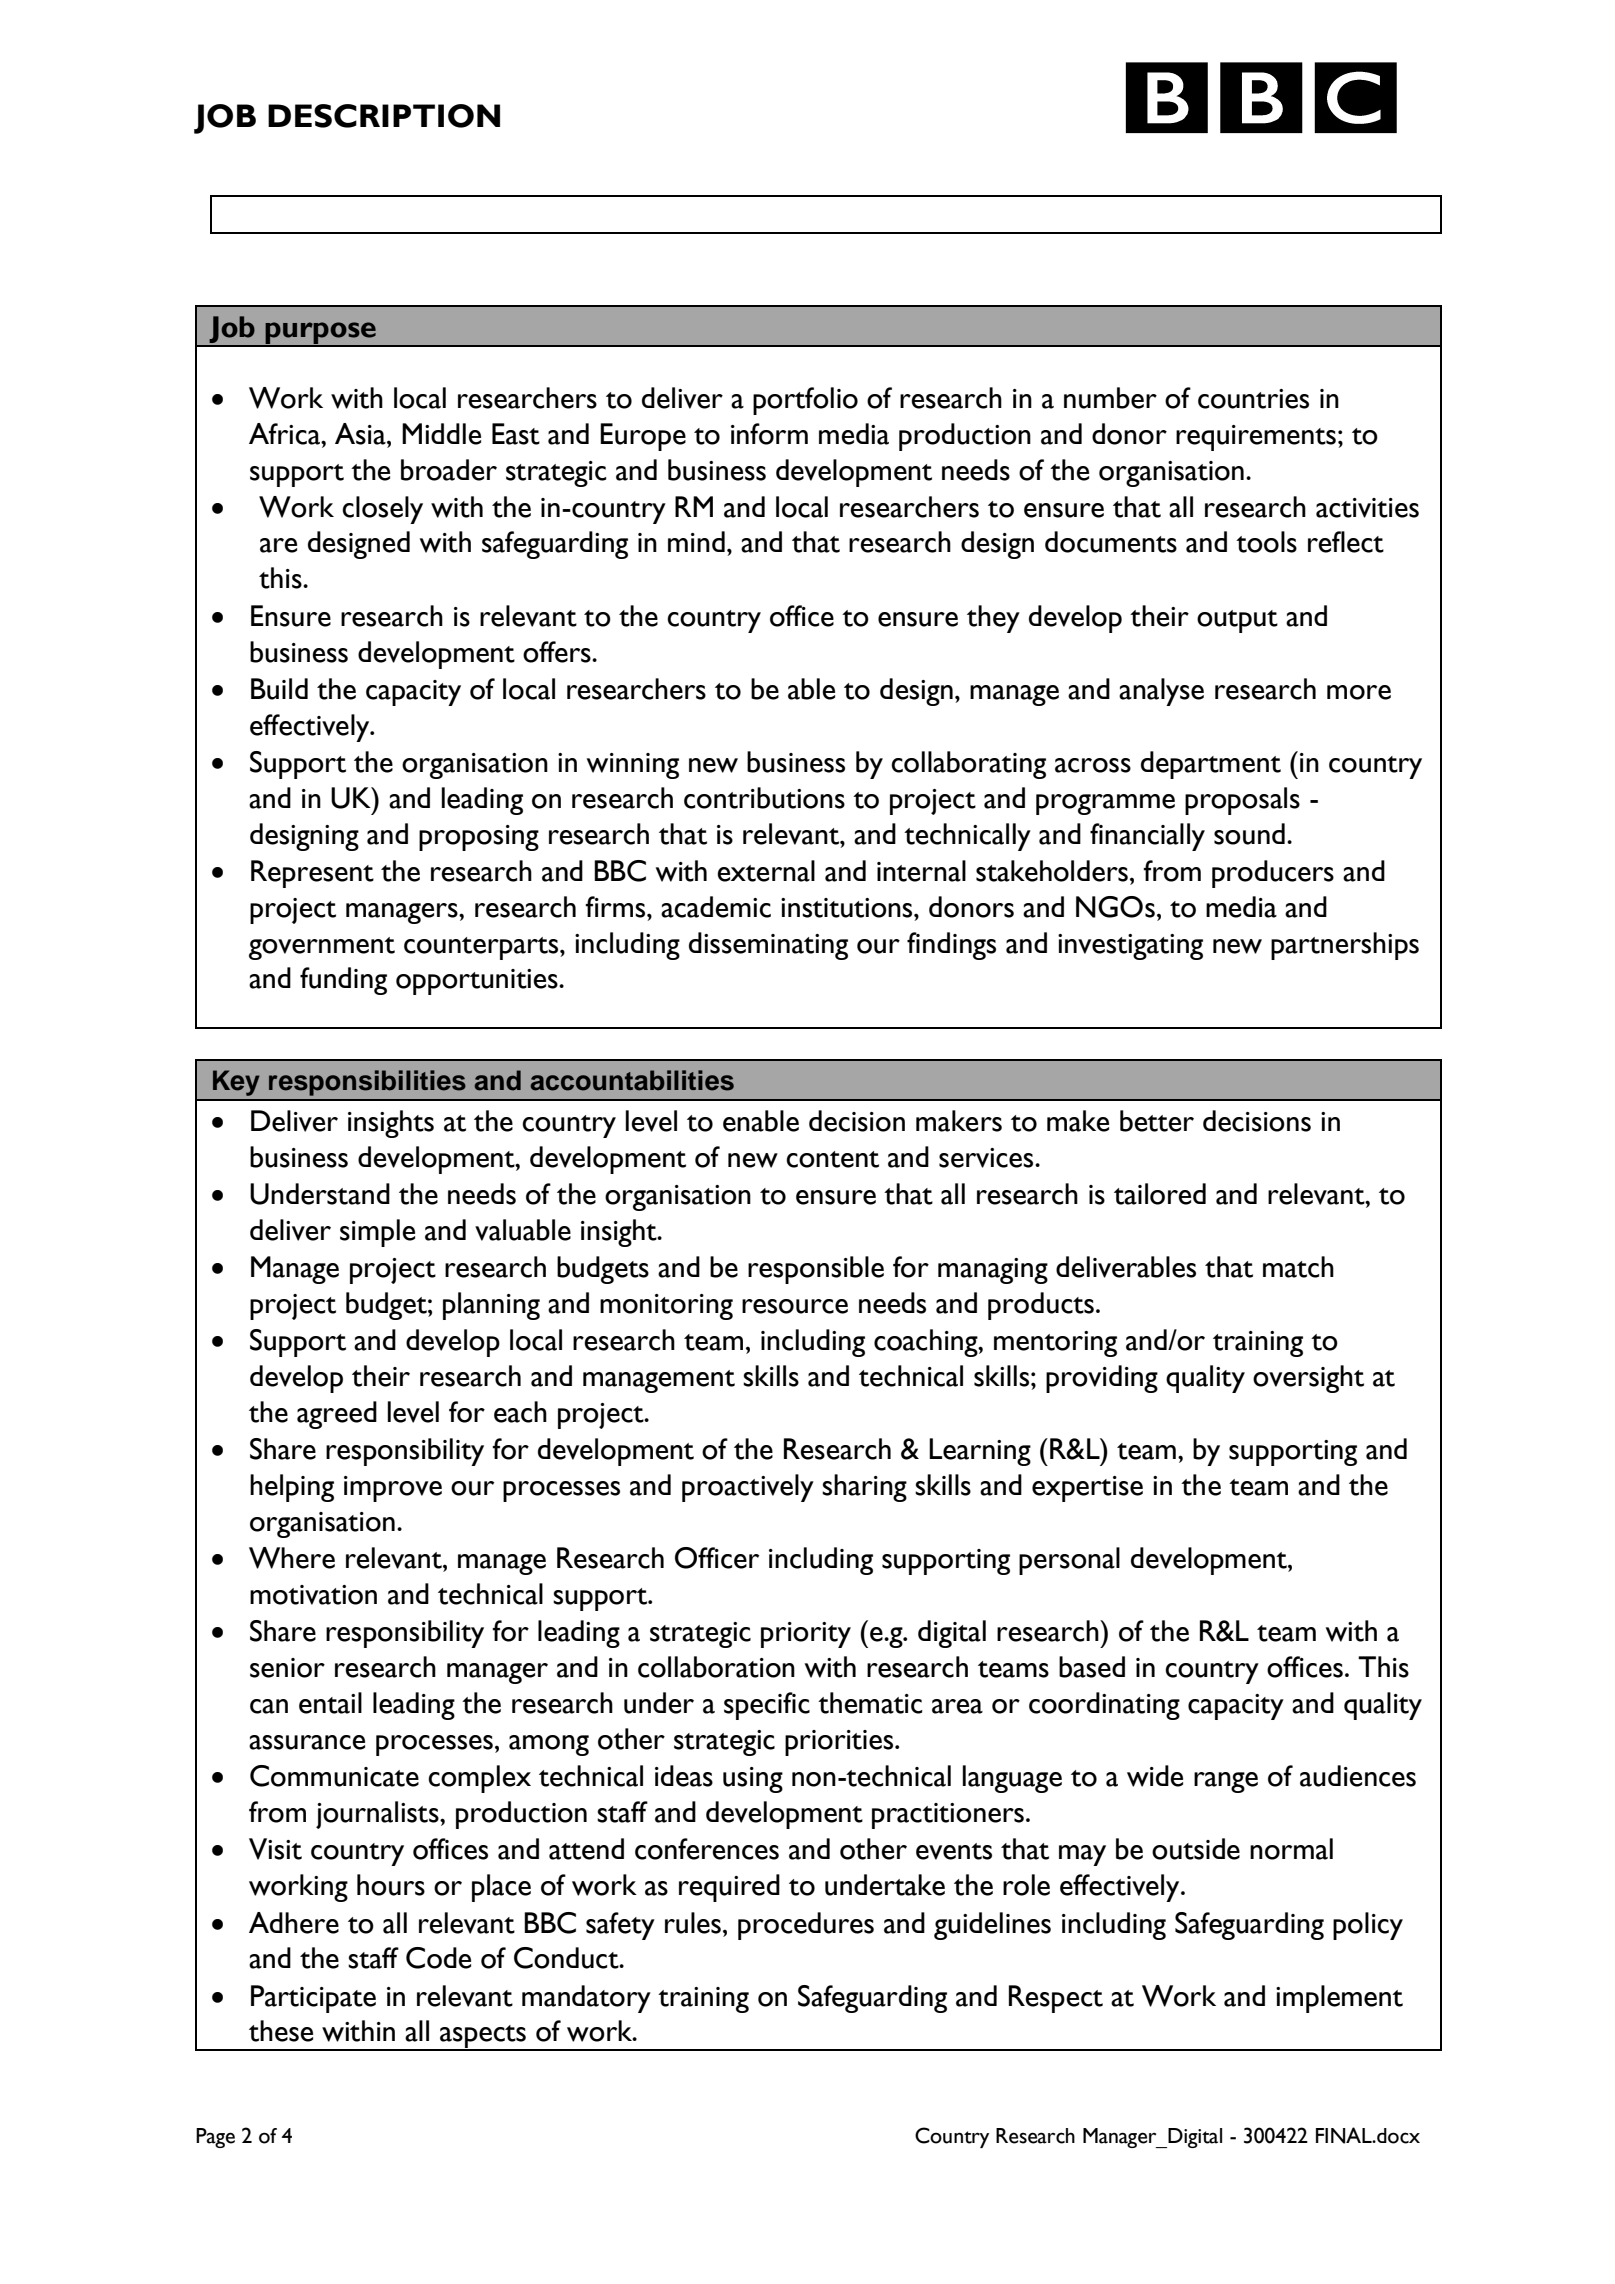 The width and height of the image is (1615, 2284). I want to click on based, so click(1092, 1667).
